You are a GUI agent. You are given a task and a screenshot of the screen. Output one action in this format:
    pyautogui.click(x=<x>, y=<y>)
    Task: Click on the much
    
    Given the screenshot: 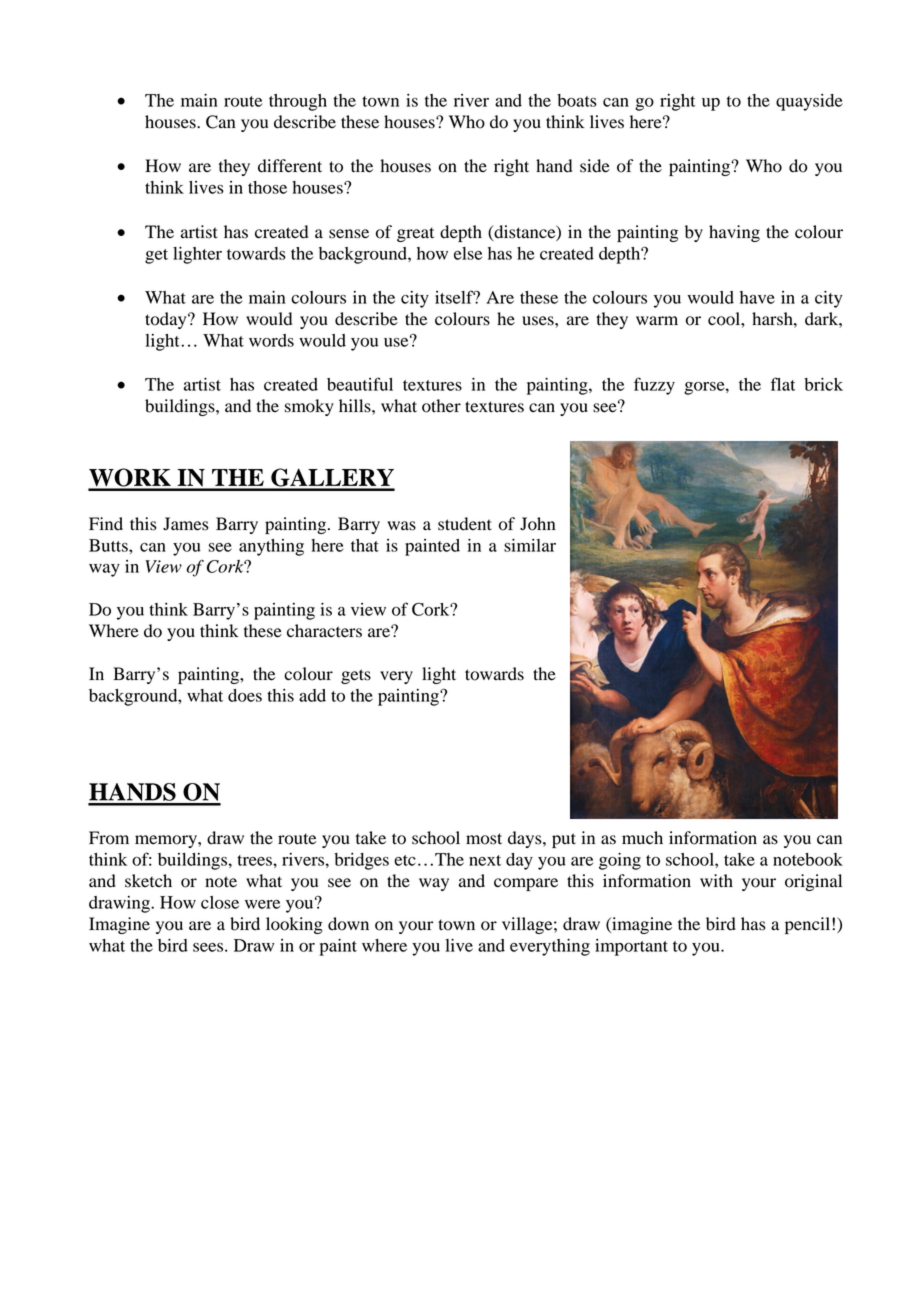 What is the action you would take?
    pyautogui.click(x=642, y=838)
